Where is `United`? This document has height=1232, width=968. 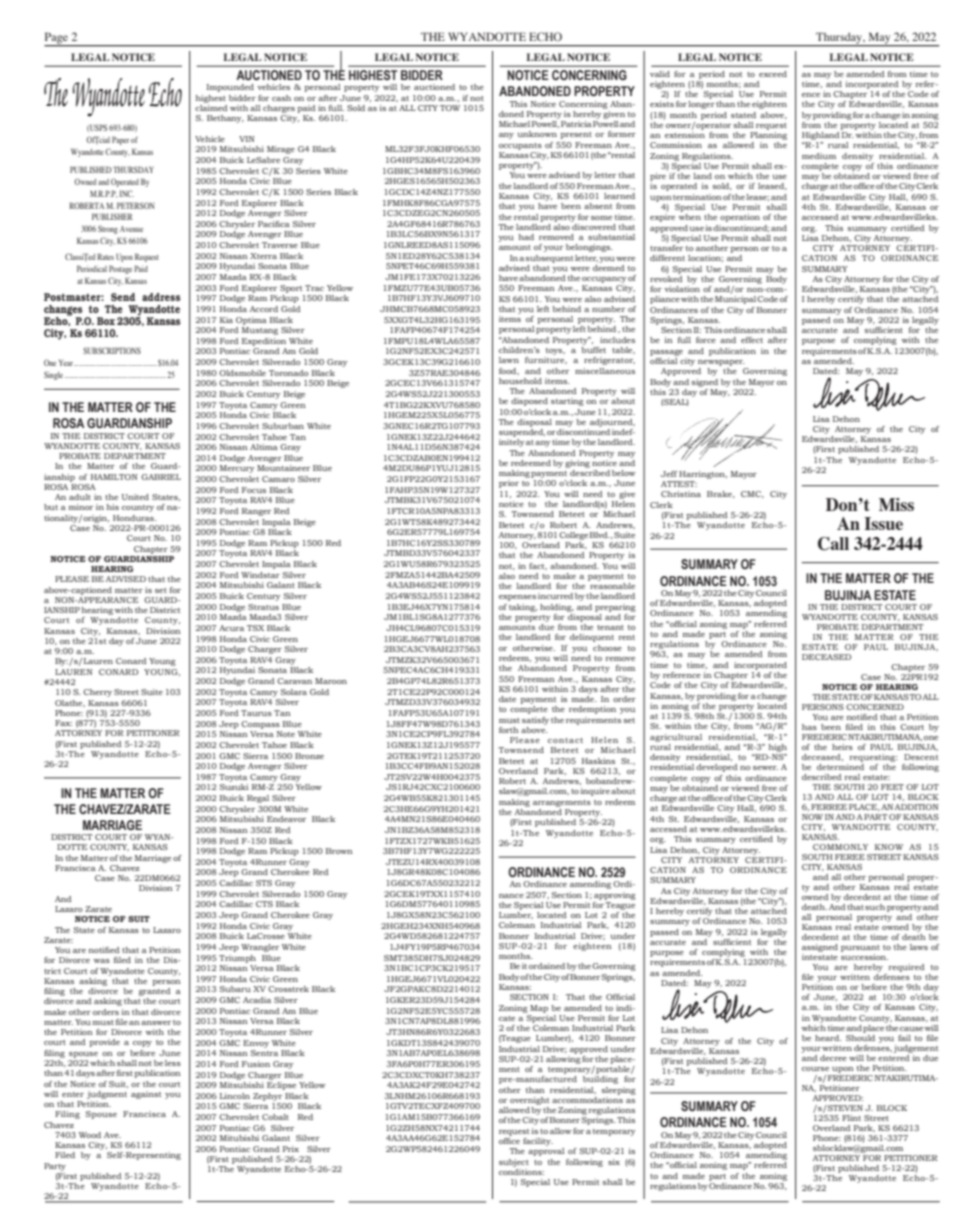 United is located at coordinates (135, 497).
